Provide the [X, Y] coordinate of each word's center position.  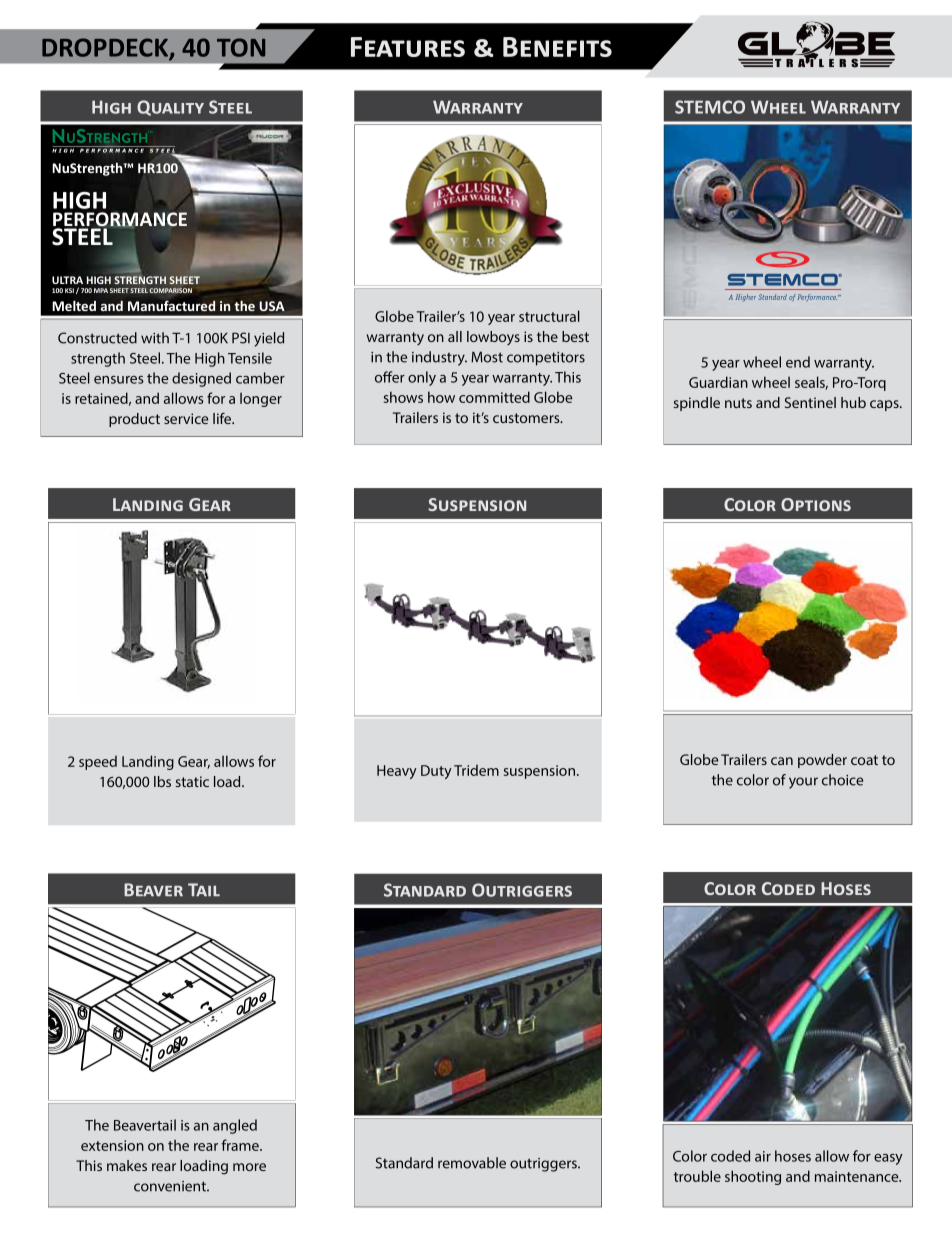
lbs [162, 781]
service [186, 418]
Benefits [557, 47]
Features [408, 47]
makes [127, 1165]
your [803, 783]
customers [527, 418]
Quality [170, 108]
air [763, 1156]
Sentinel [810, 402]
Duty [436, 772]
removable [472, 1163]
